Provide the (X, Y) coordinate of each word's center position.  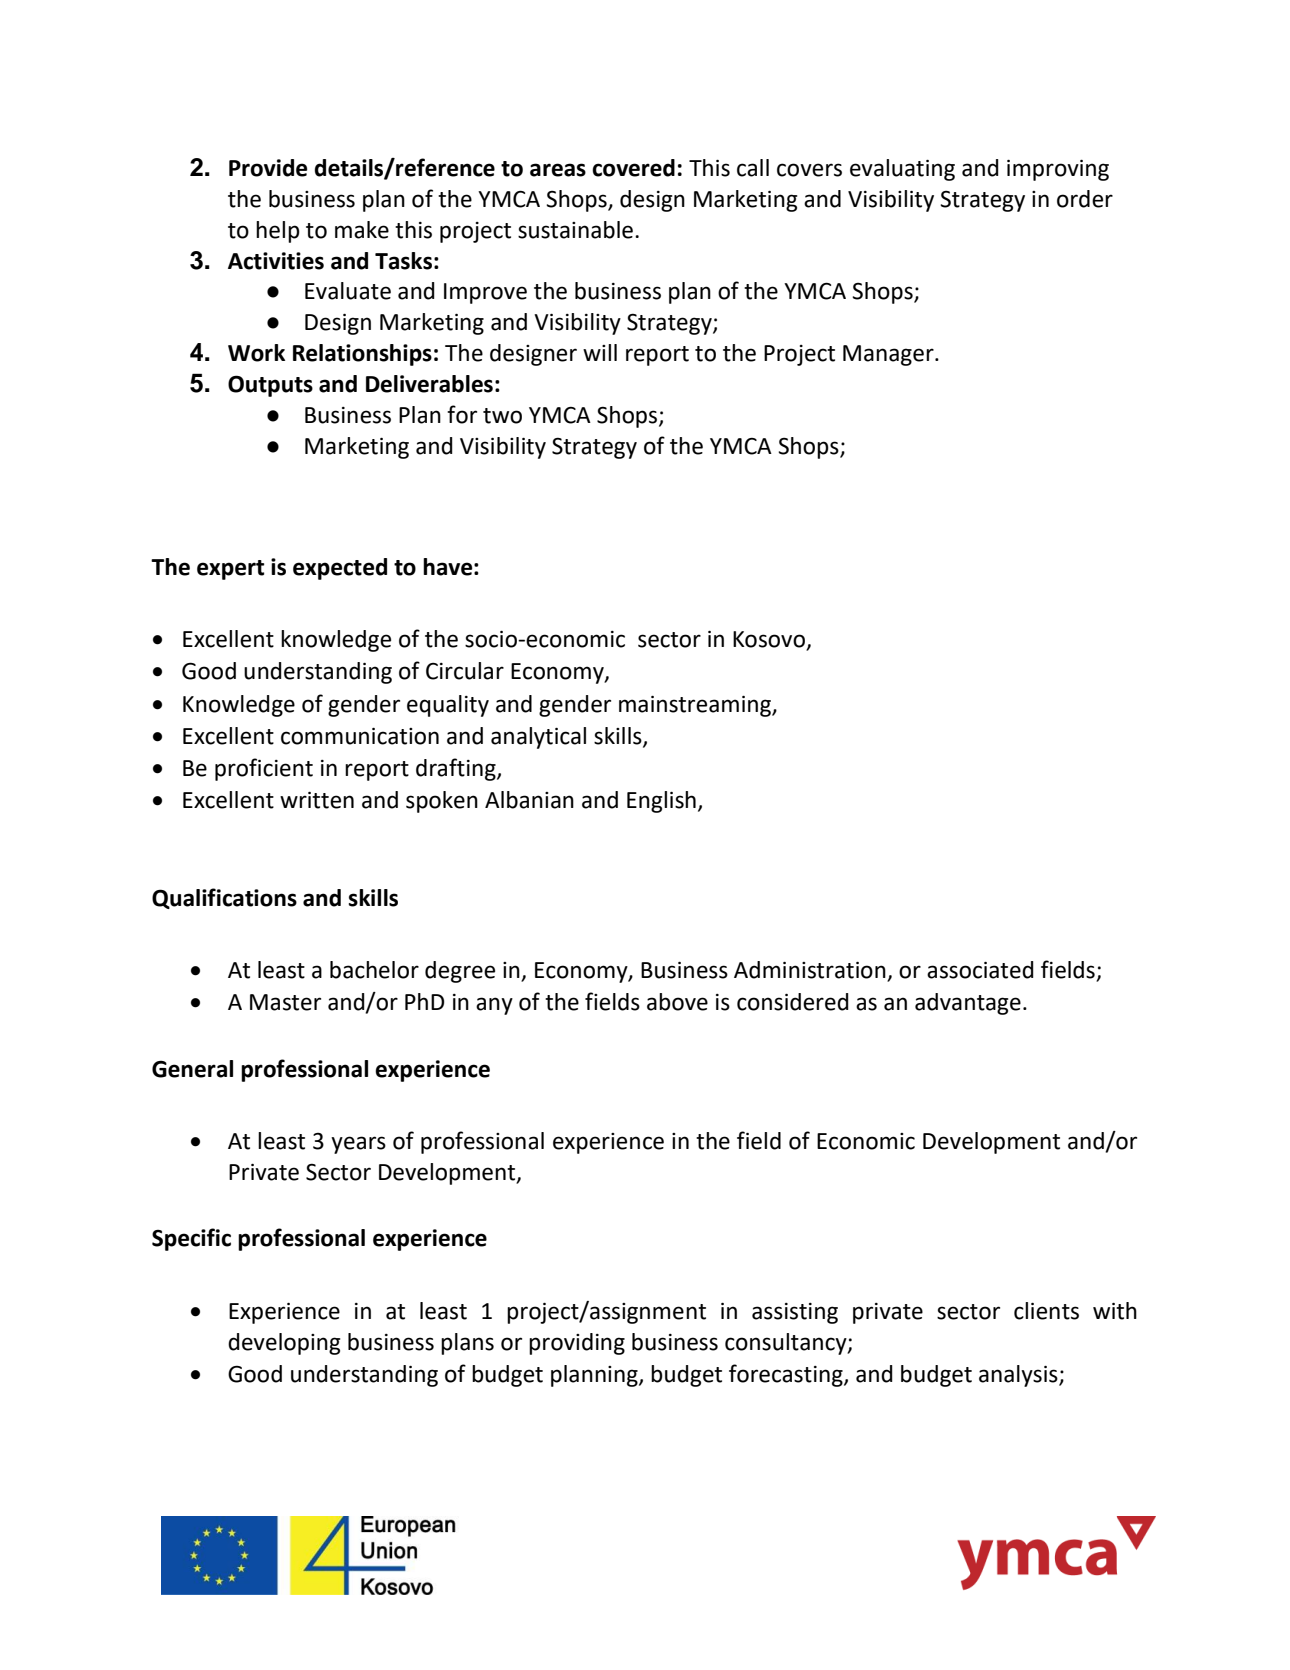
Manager (889, 355)
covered (633, 168)
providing (577, 1344)
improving (1058, 170)
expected (340, 569)
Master (285, 1002)
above (677, 1002)
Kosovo (770, 640)
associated (980, 970)
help (278, 232)
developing (284, 1344)
